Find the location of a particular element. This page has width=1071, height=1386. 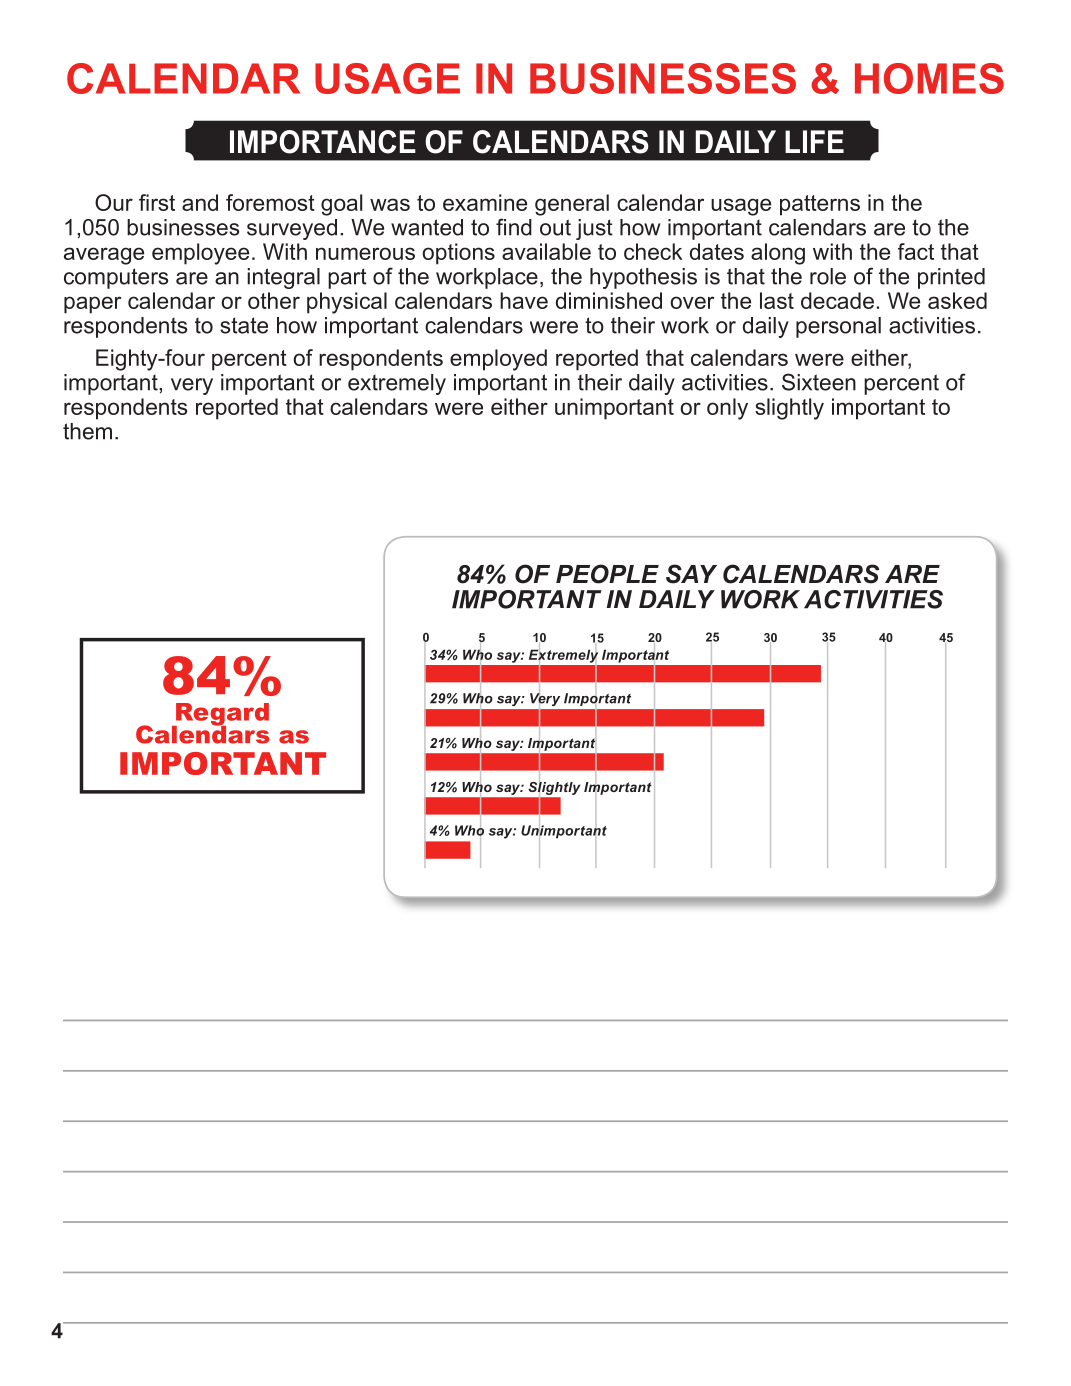

HOMES is located at coordinates (929, 78).
